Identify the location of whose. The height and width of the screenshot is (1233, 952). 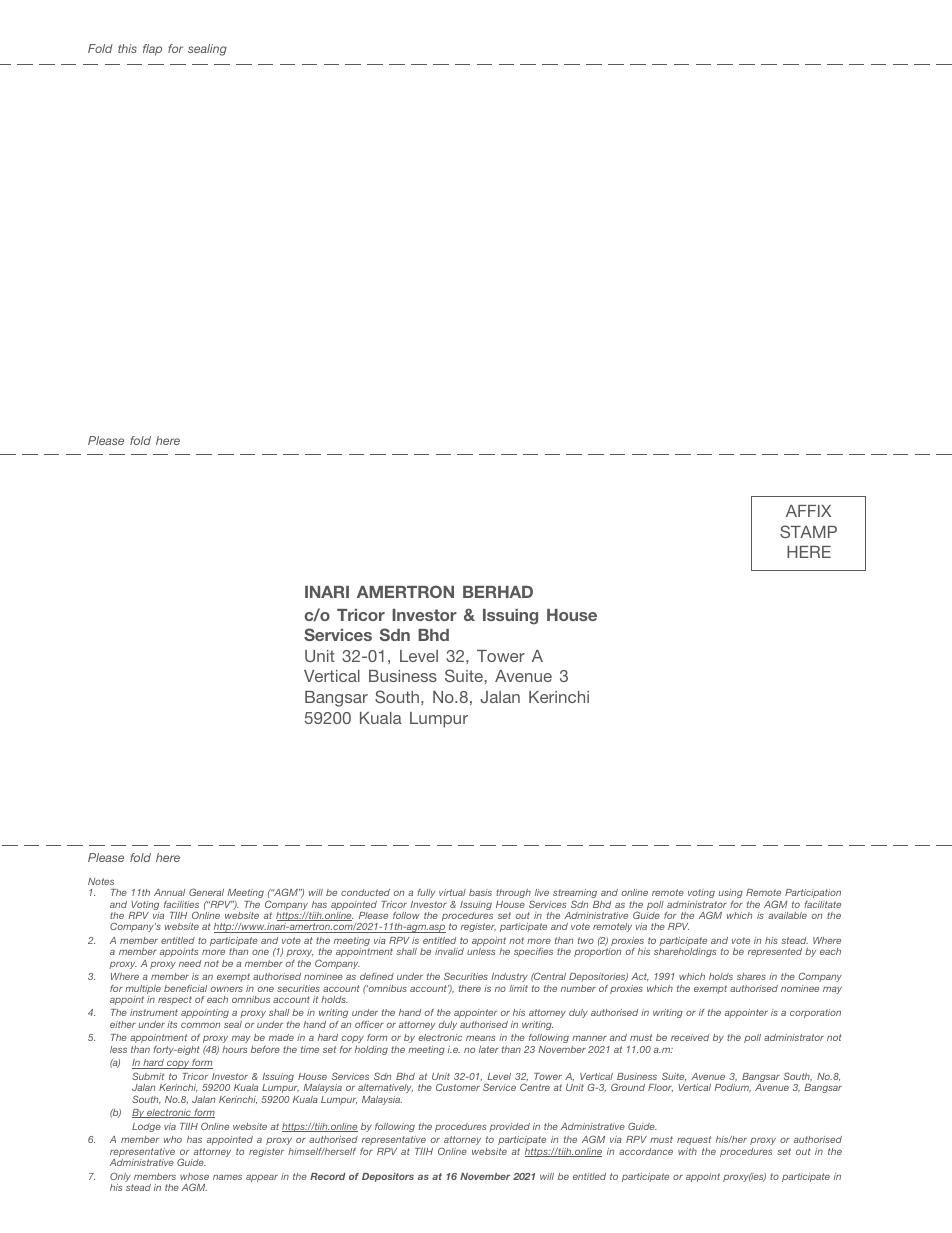
(194, 1176).
